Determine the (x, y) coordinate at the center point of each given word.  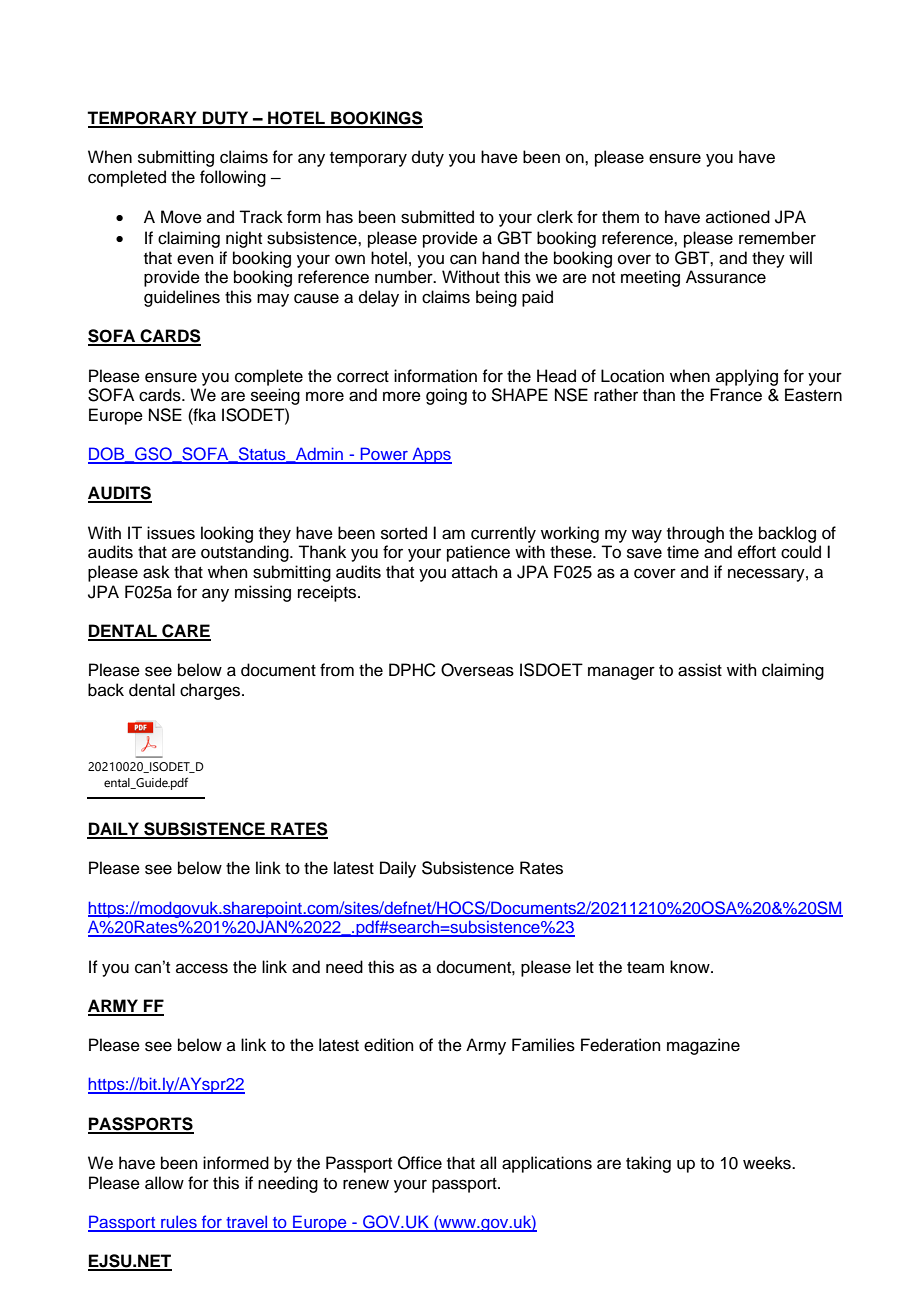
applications (547, 1164)
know (691, 967)
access (202, 968)
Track (261, 217)
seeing (275, 396)
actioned (738, 217)
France (736, 395)
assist (700, 670)
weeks (768, 1163)
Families (543, 1045)
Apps (431, 455)
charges (211, 691)
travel (247, 1223)
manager (621, 673)
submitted (437, 217)
